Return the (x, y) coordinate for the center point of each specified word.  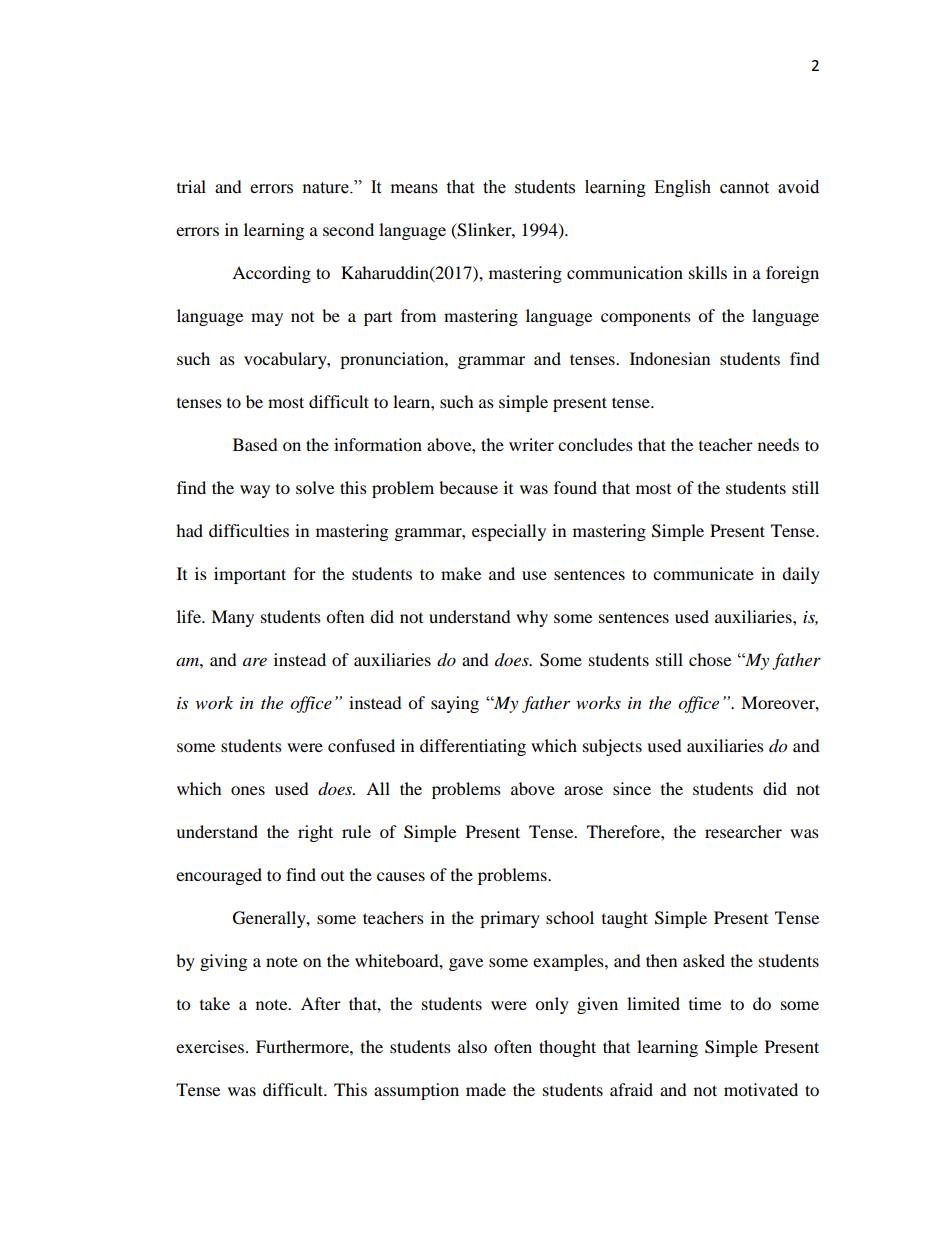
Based (255, 444)
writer (531, 444)
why (532, 618)
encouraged (219, 876)
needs (778, 444)
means (414, 189)
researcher (743, 831)
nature (327, 188)
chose (710, 659)
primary (510, 919)
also (472, 1046)
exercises (210, 1046)
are (255, 662)
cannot (744, 188)
